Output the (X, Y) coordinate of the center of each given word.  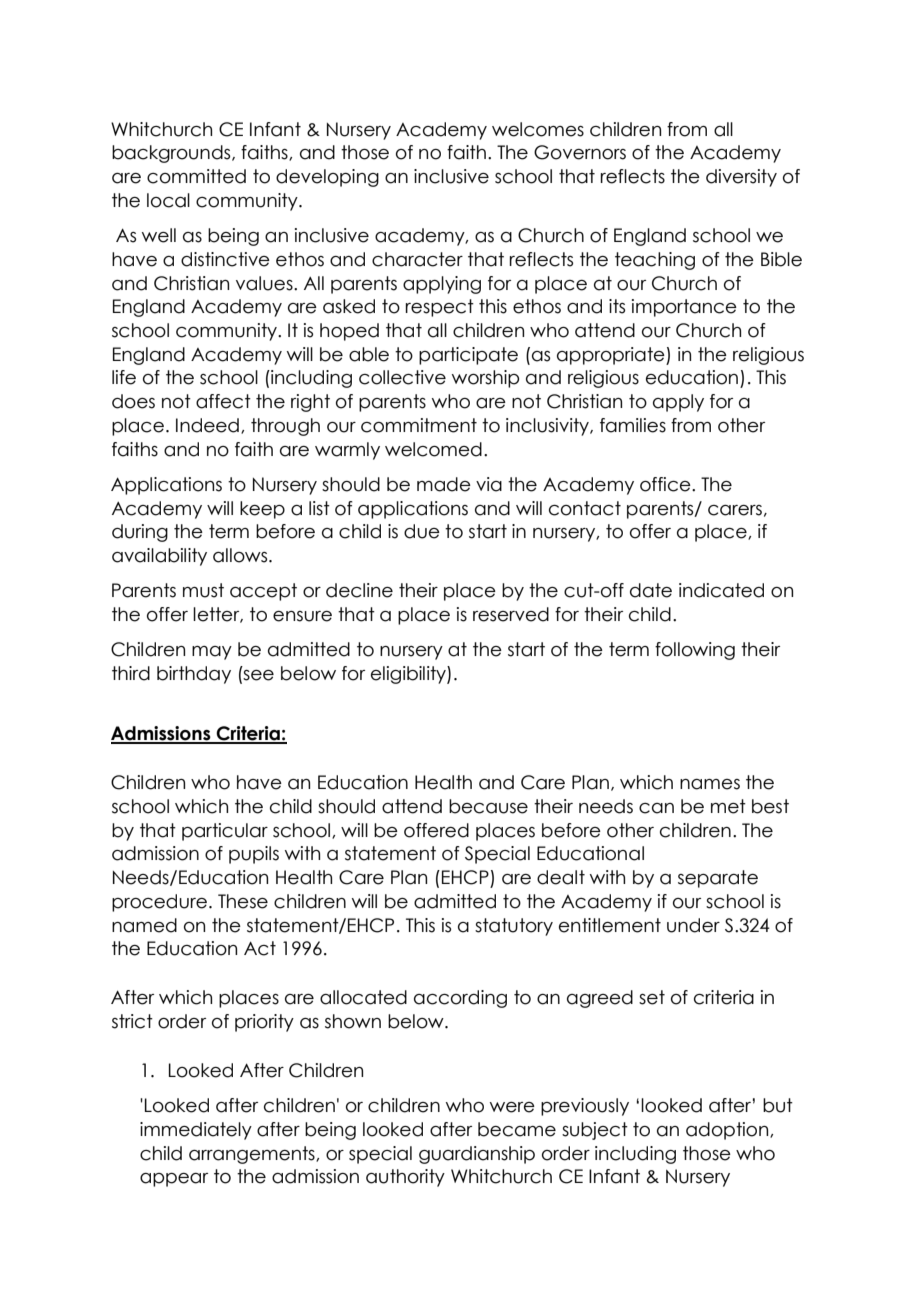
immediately (196, 1131)
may (212, 653)
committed (196, 176)
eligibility (409, 675)
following (695, 651)
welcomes (538, 129)
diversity (741, 178)
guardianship (477, 1155)
